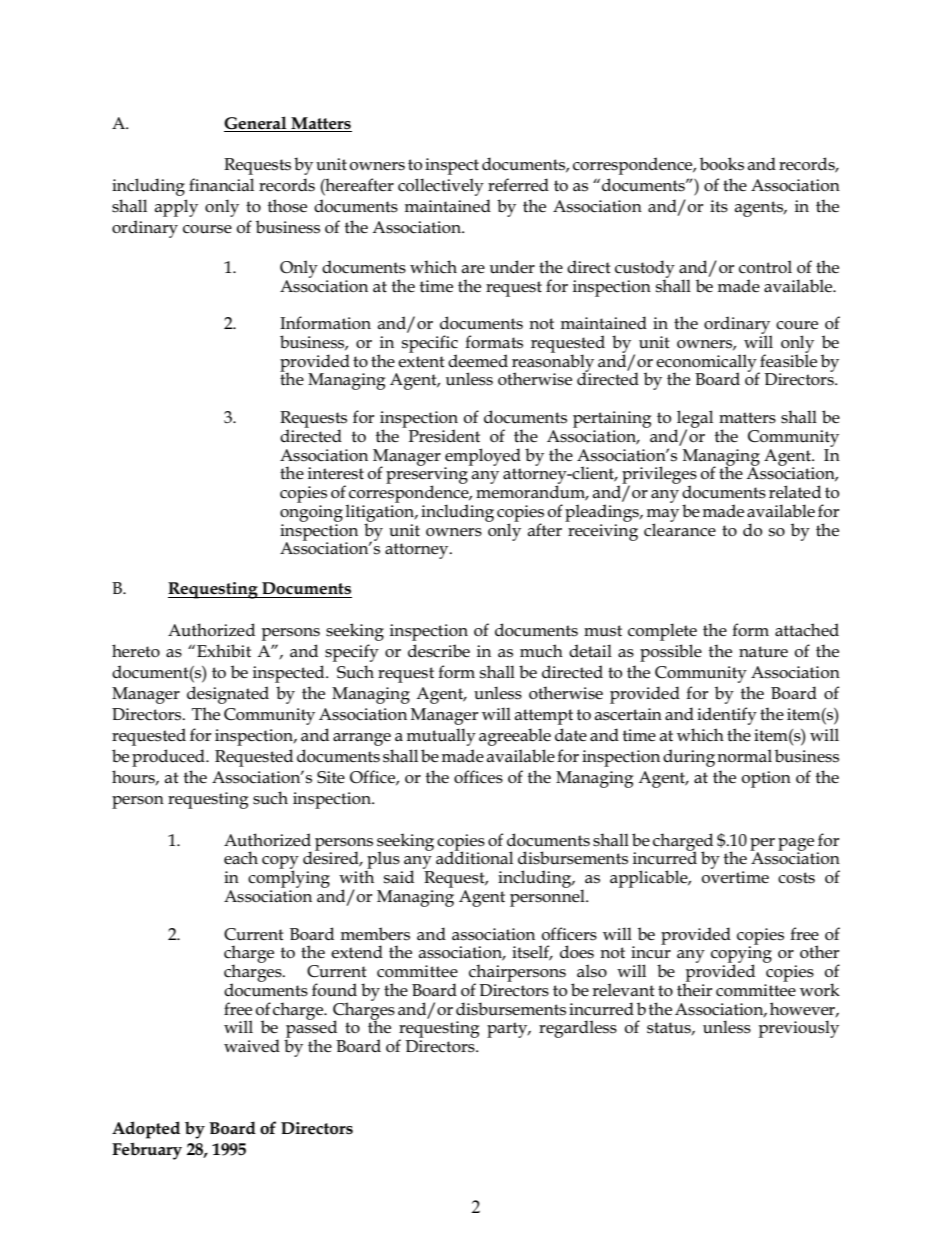  I want to click on economically, so click(707, 364).
